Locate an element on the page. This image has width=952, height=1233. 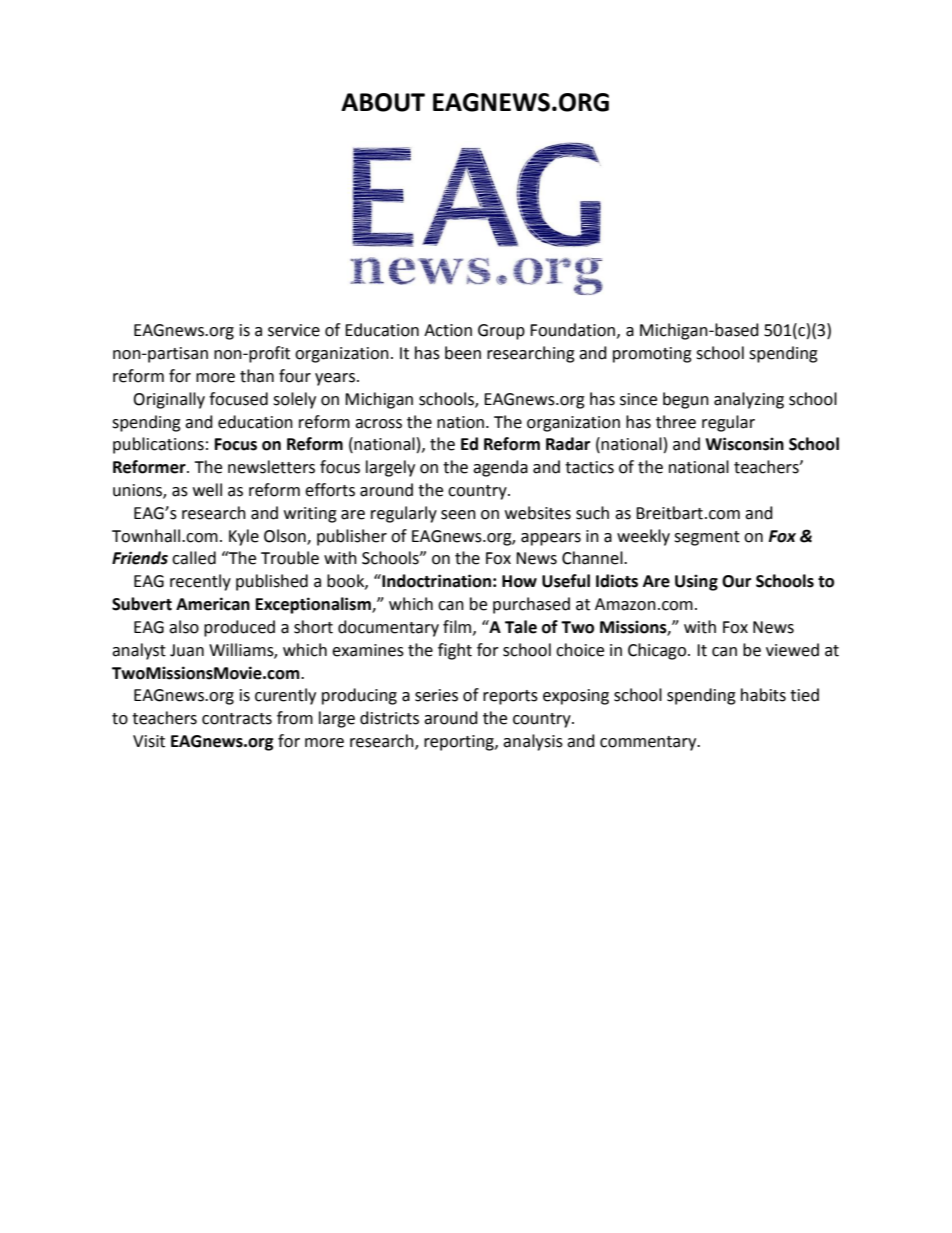
contracts is located at coordinates (237, 719).
